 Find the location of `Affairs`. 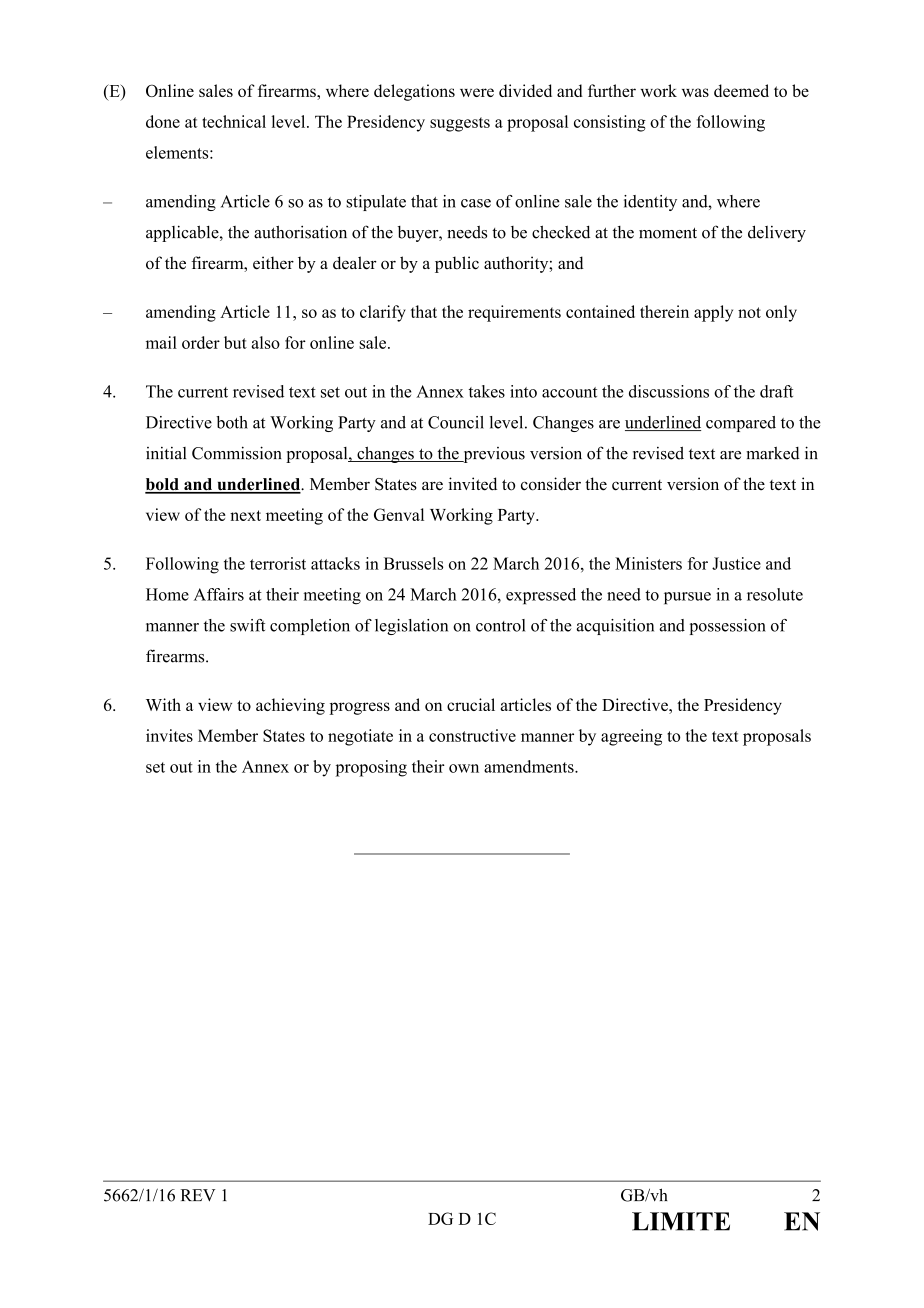

Affairs is located at coordinates (219, 594).
